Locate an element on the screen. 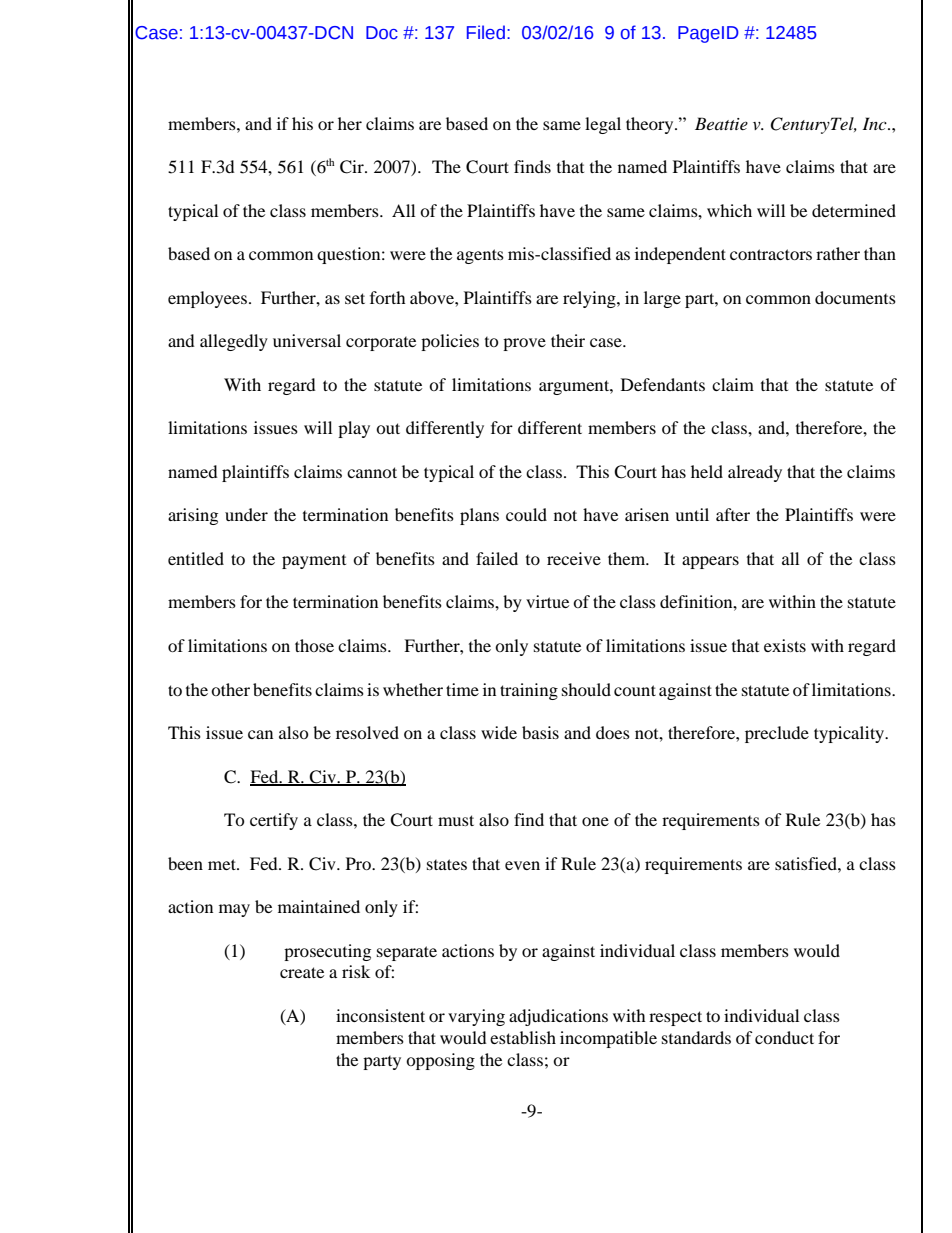 This screenshot has height=1233, width=952. other is located at coordinates (230, 689).
